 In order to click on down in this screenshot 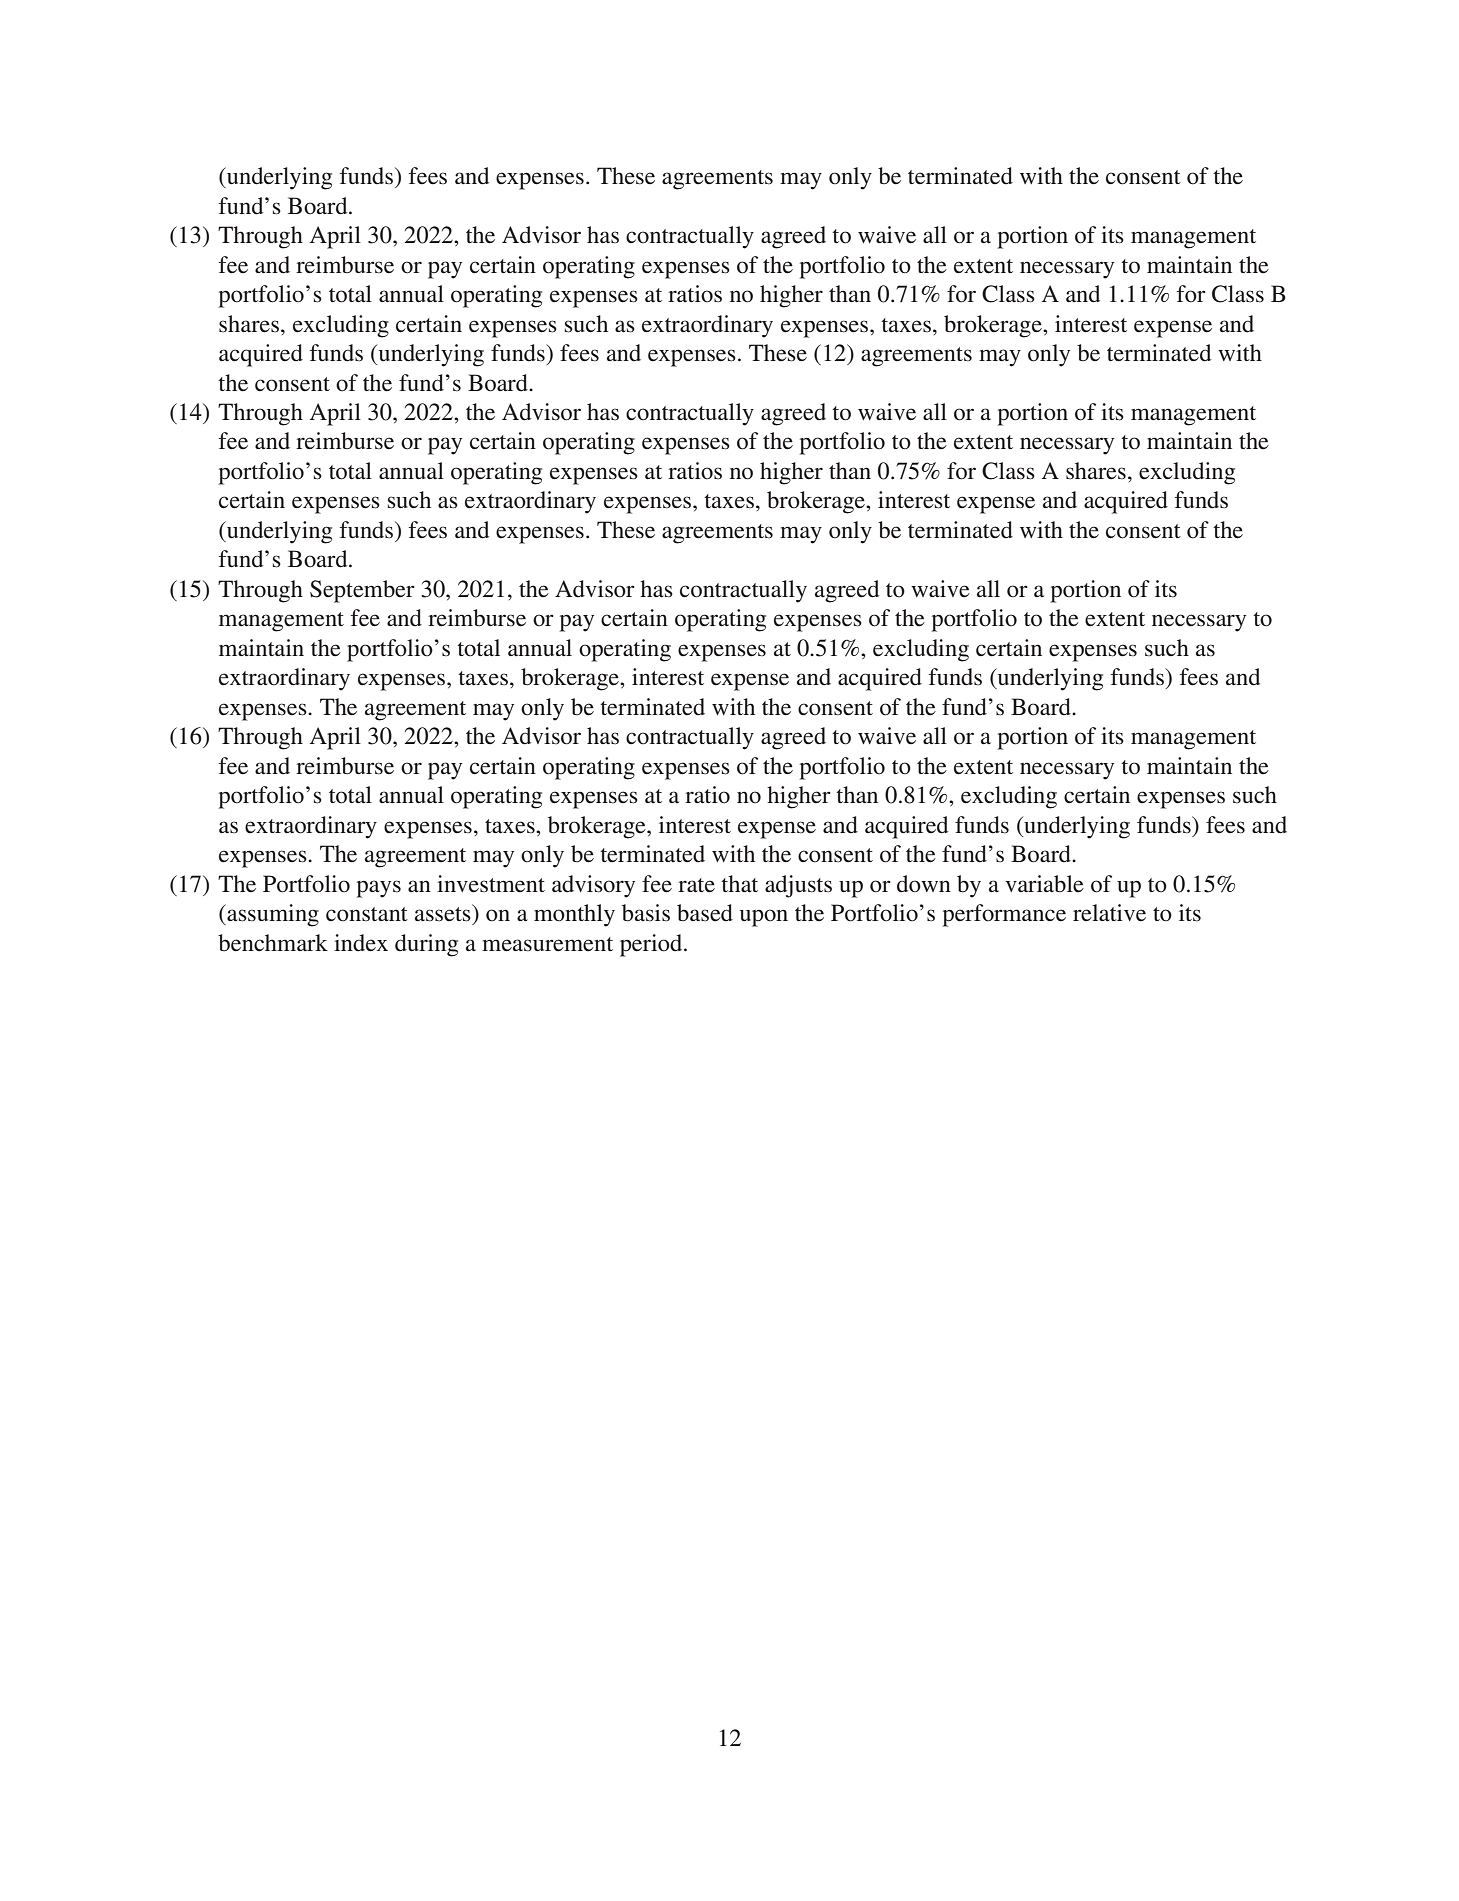, I will do `click(924, 884)`.
